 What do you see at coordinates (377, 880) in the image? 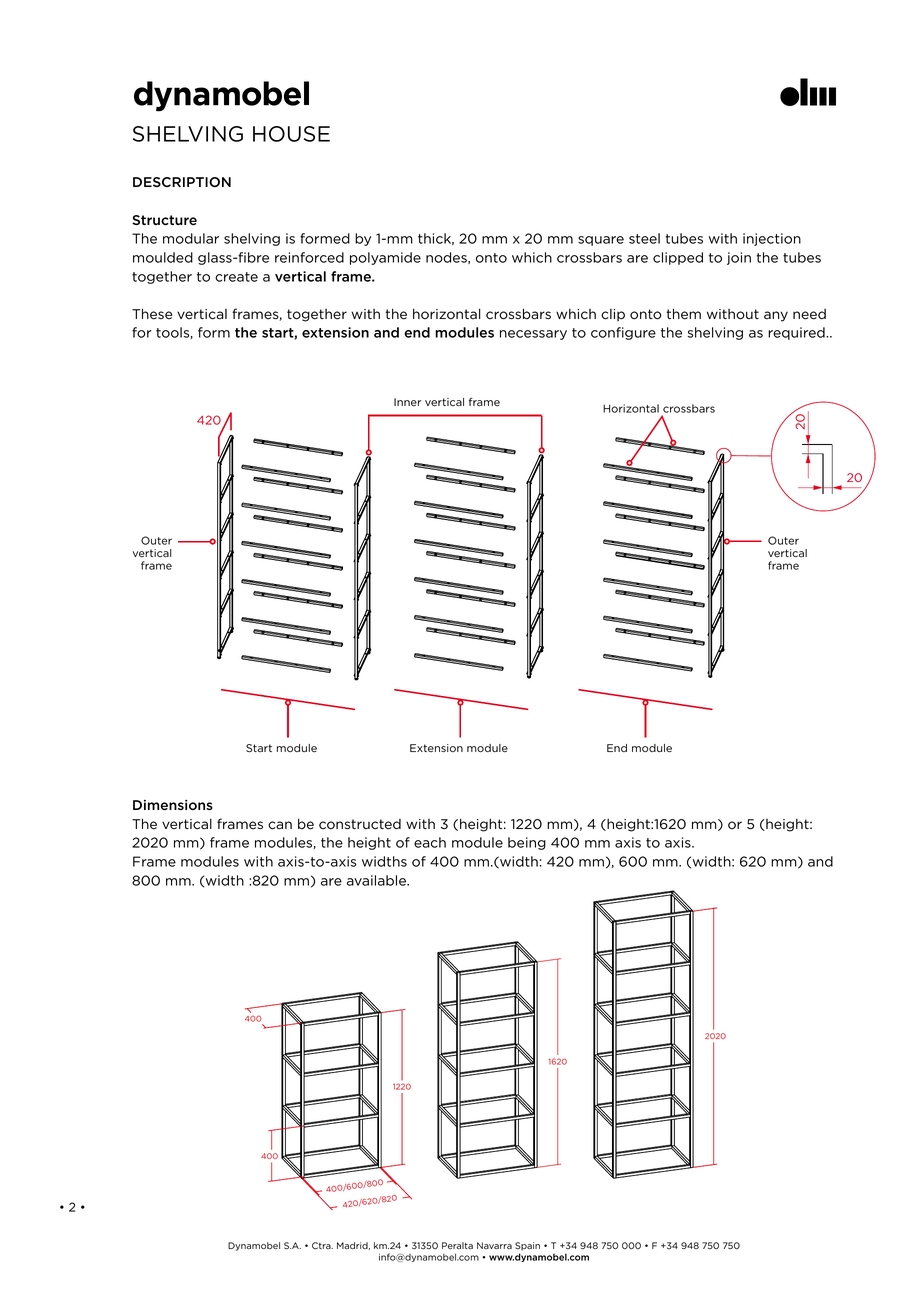
I see `available` at bounding box center [377, 880].
